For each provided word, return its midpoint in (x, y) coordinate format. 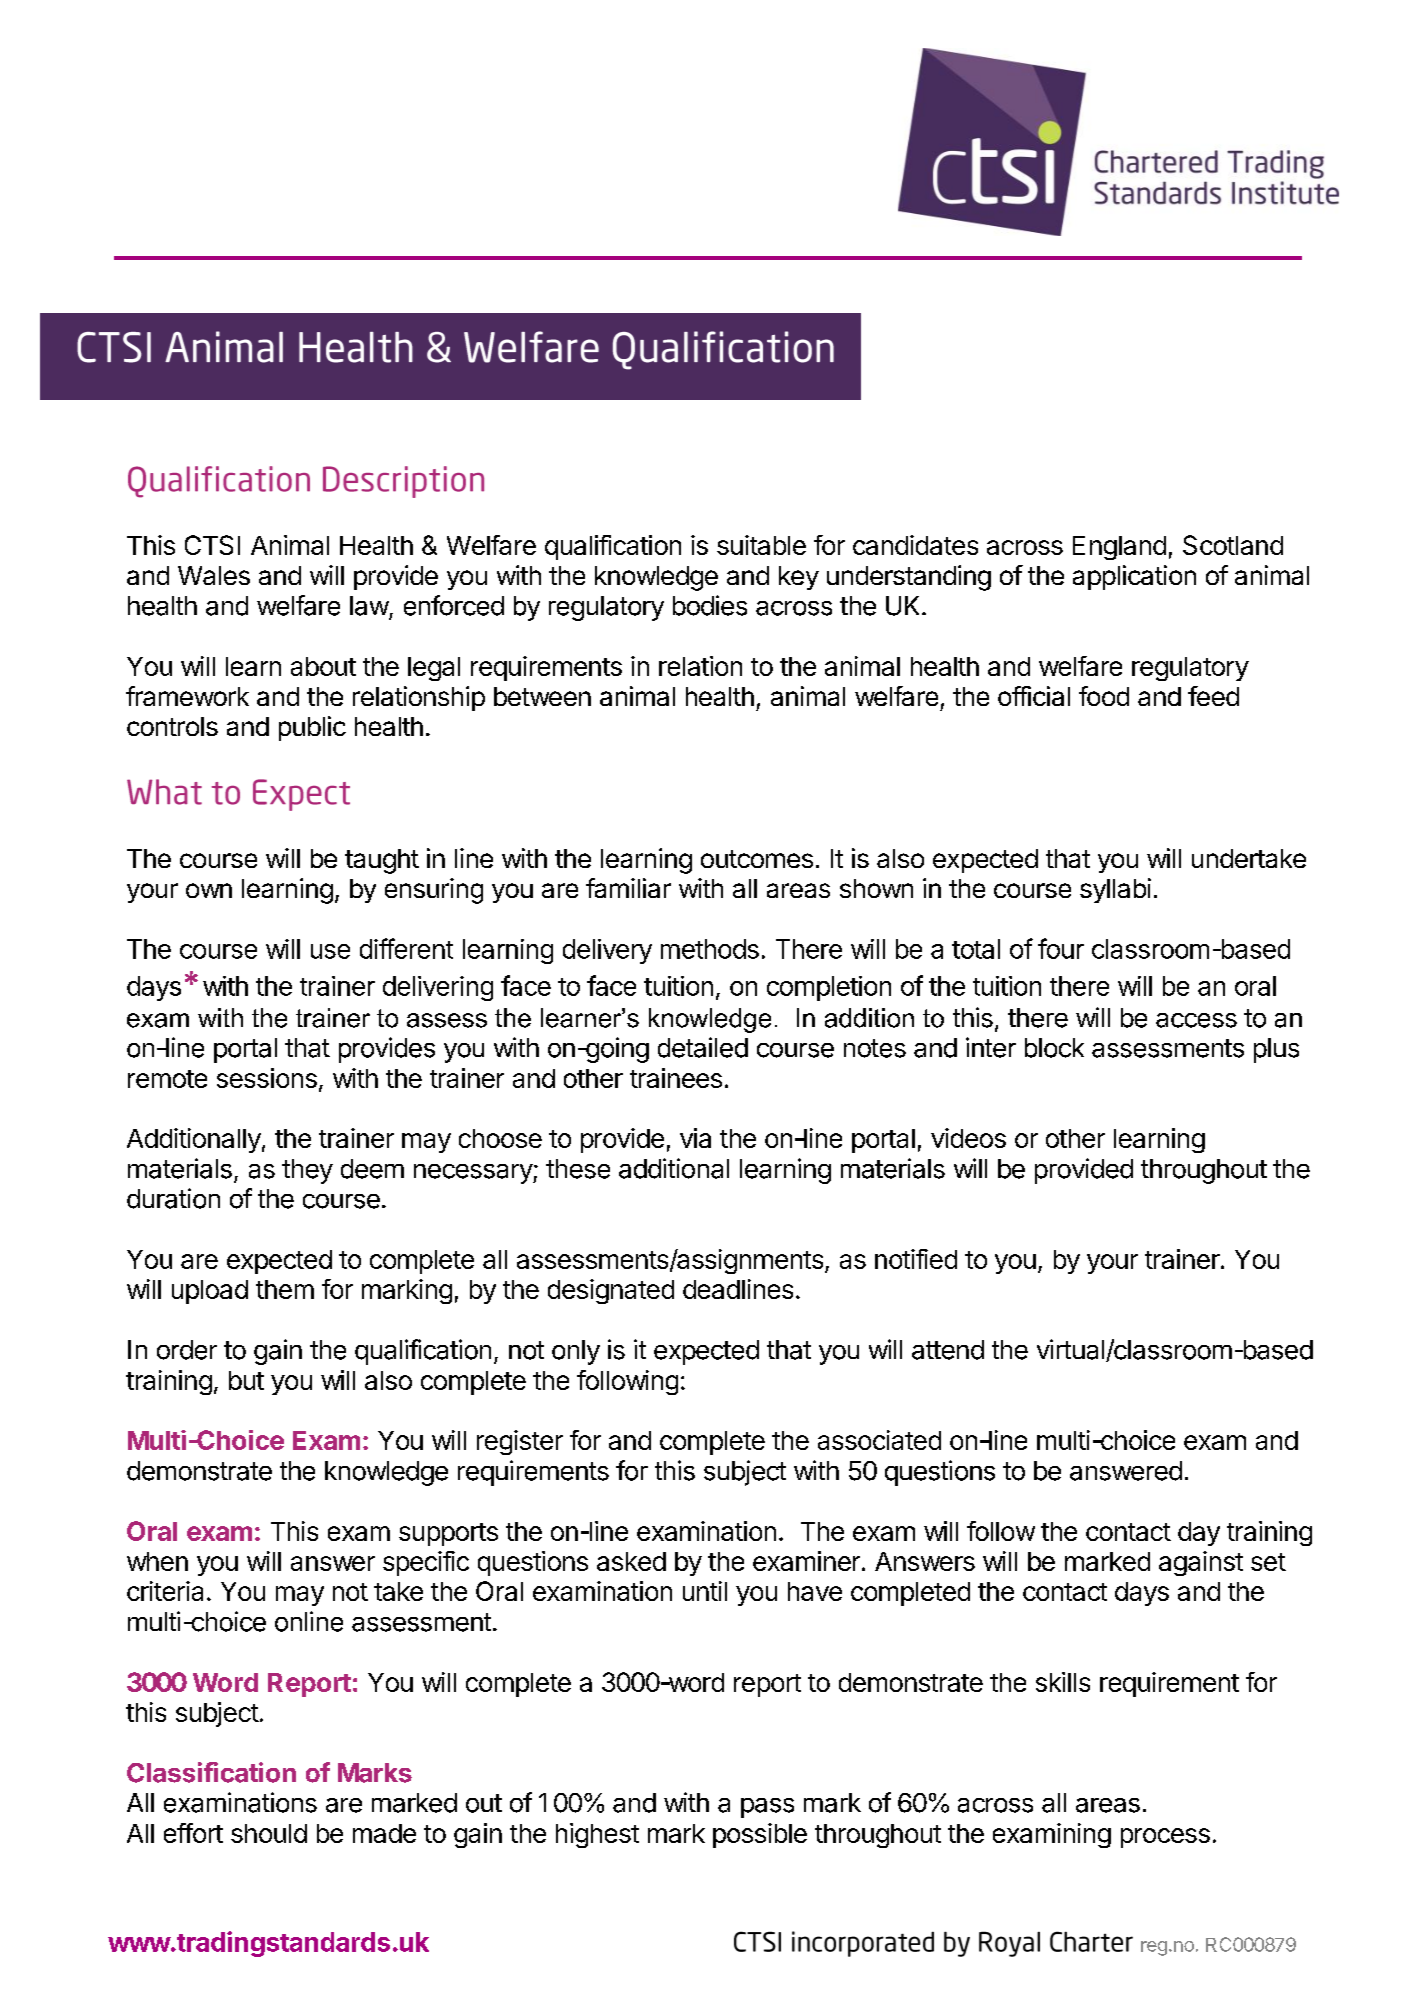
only (576, 1352)
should (269, 1833)
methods (710, 949)
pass (767, 1808)
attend (948, 1350)
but (246, 1380)
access (1196, 1020)
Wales (214, 575)
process (1165, 1838)
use (330, 951)
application (1134, 577)
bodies (710, 605)
